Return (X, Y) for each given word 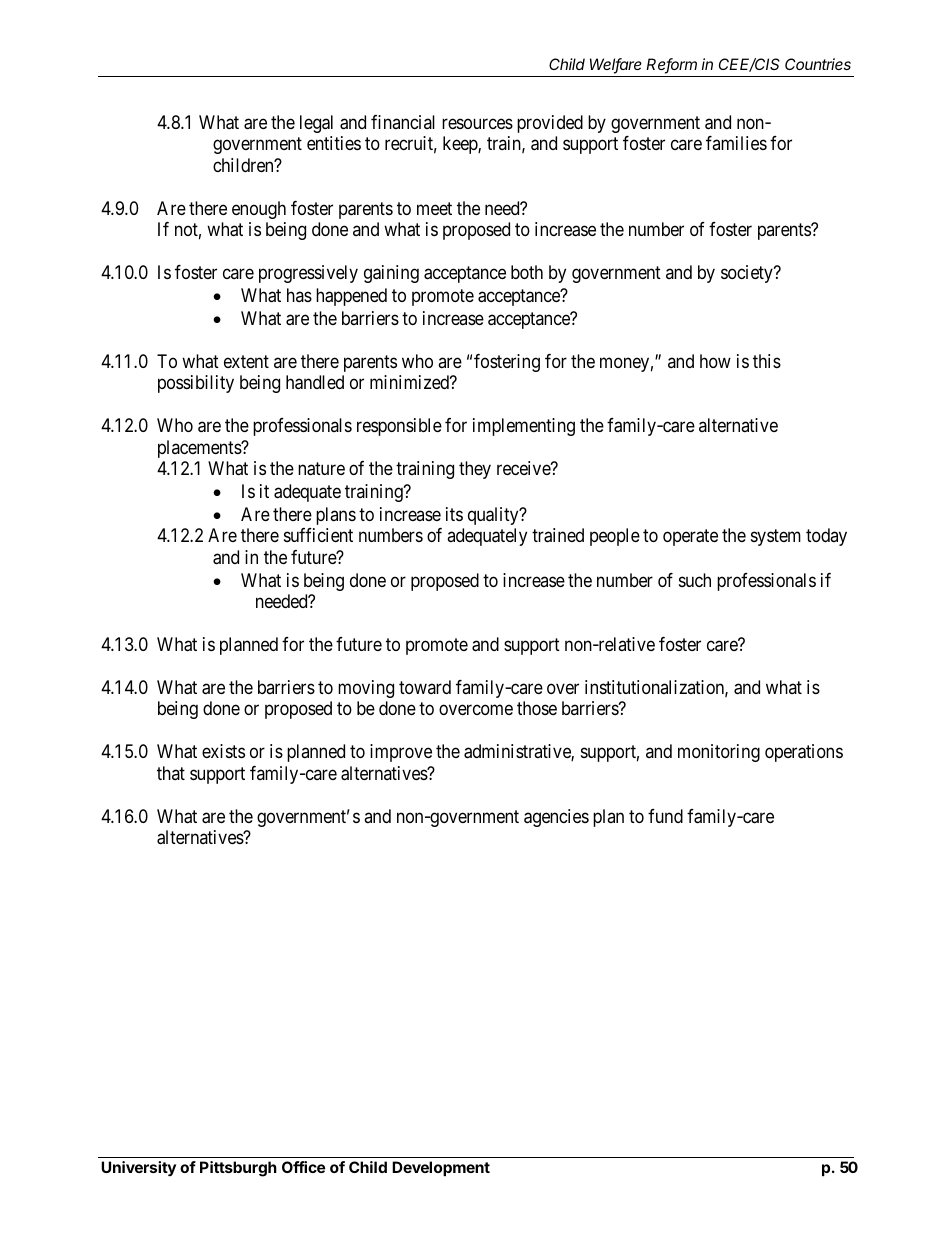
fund (665, 816)
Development (441, 1168)
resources (477, 123)
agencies (556, 818)
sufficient (318, 535)
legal (316, 124)
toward (425, 687)
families (736, 143)
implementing (524, 427)
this (767, 361)
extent (246, 361)
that (171, 773)
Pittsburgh (238, 1169)
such (695, 580)
